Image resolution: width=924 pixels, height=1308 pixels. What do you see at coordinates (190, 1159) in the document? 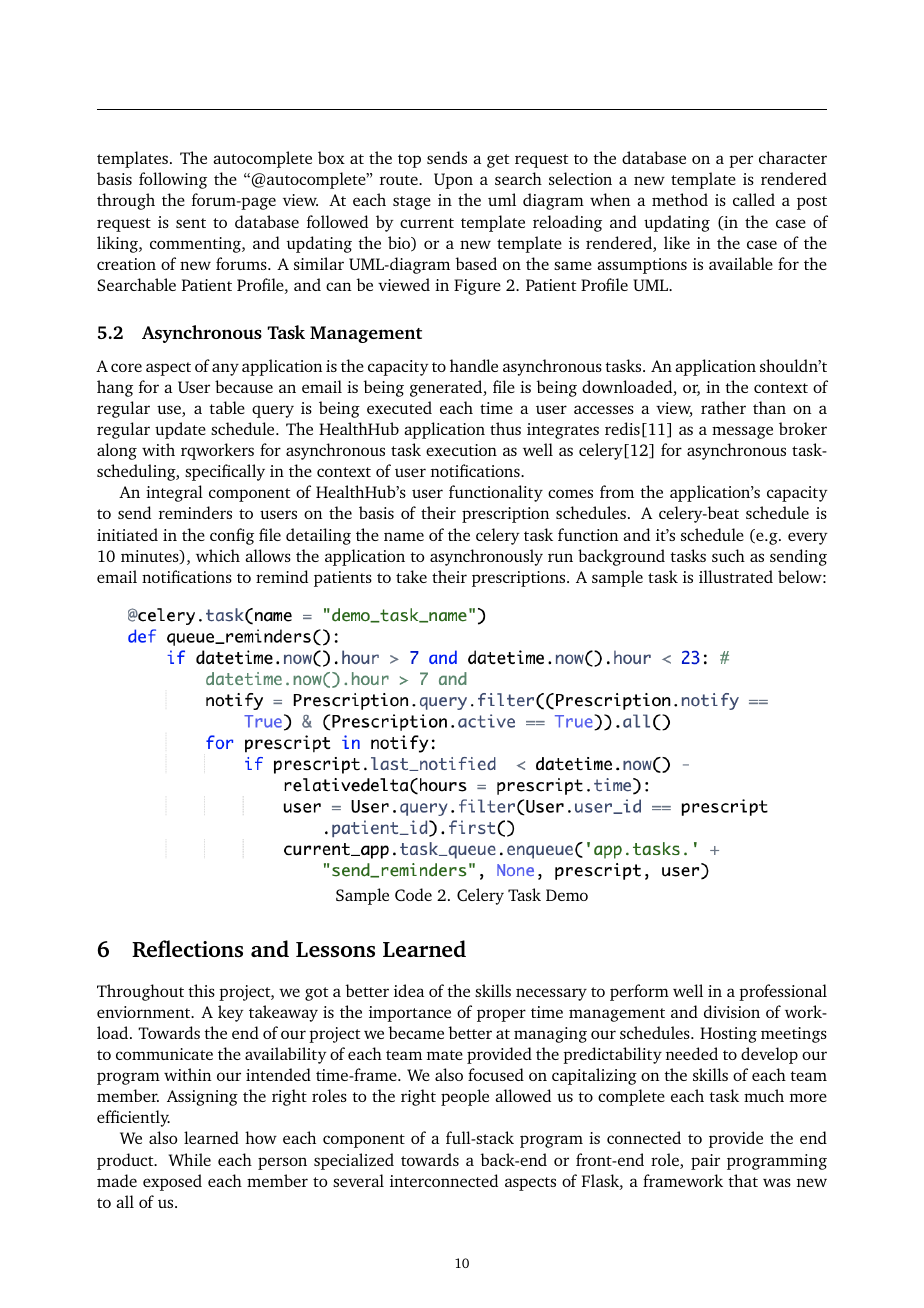
I see `While` at bounding box center [190, 1159].
